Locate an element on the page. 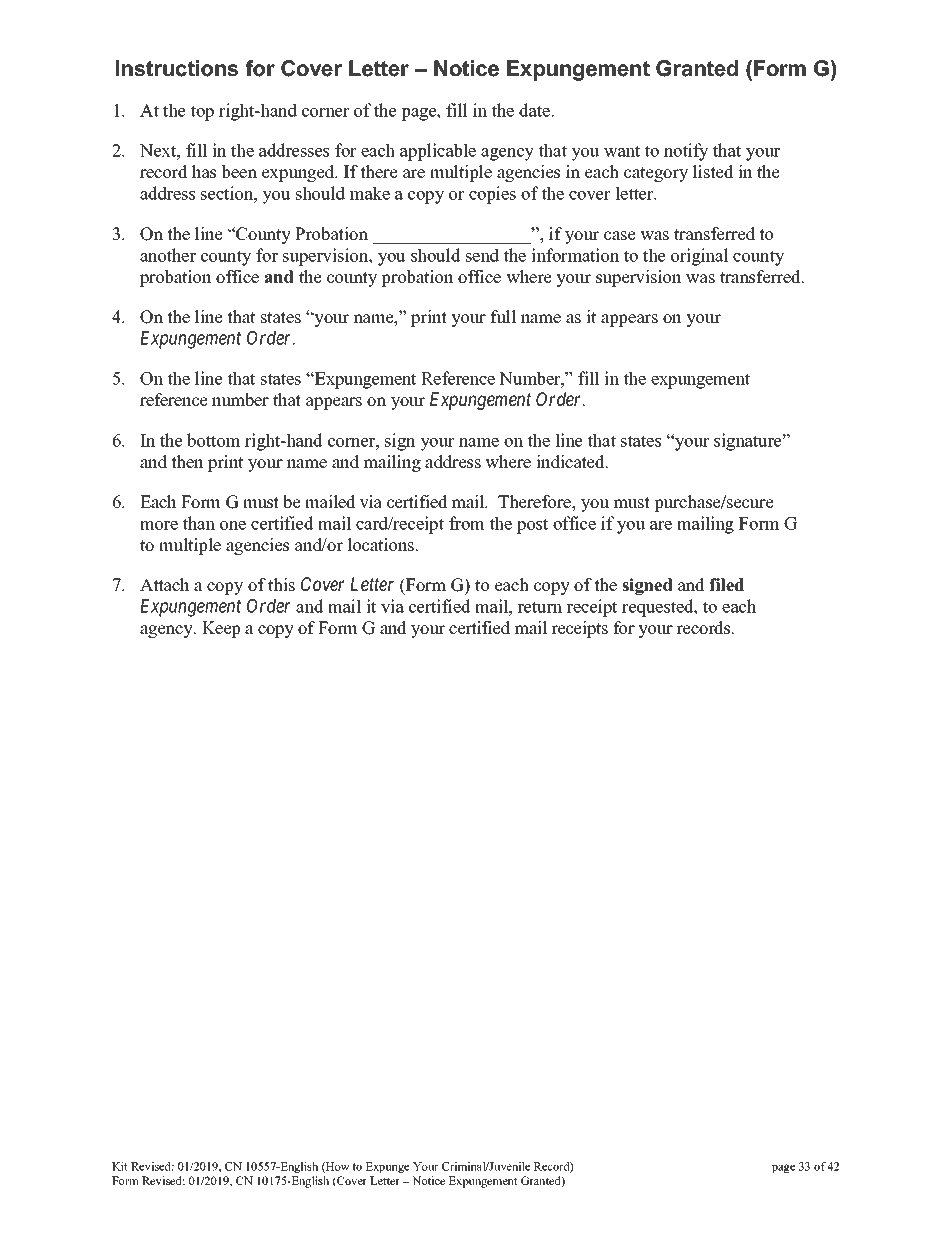 The height and width of the page is (1233, 952). filed is located at coordinates (726, 585).
